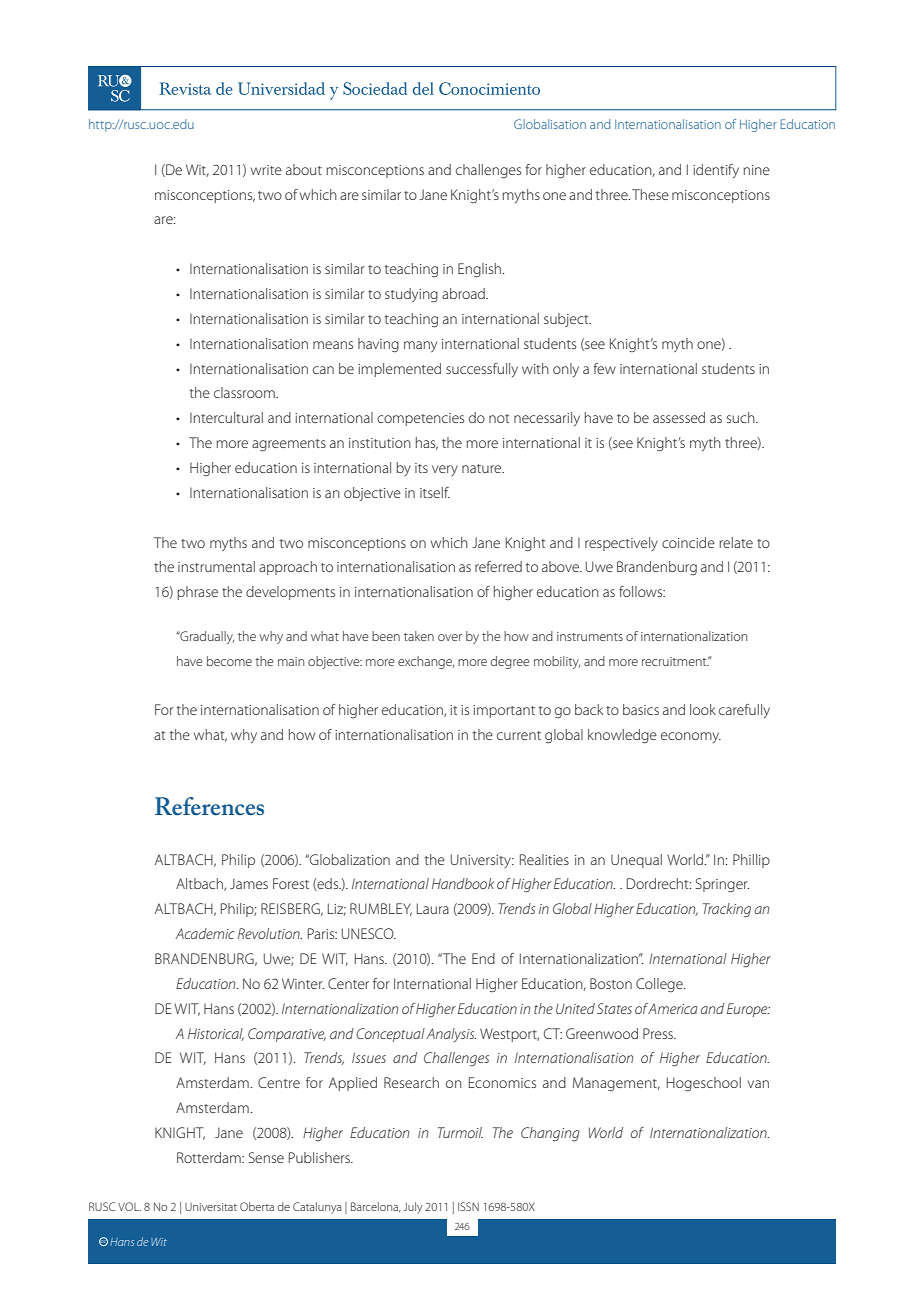 Image resolution: width=924 pixels, height=1308 pixels. I want to click on follows, so click(642, 591).
